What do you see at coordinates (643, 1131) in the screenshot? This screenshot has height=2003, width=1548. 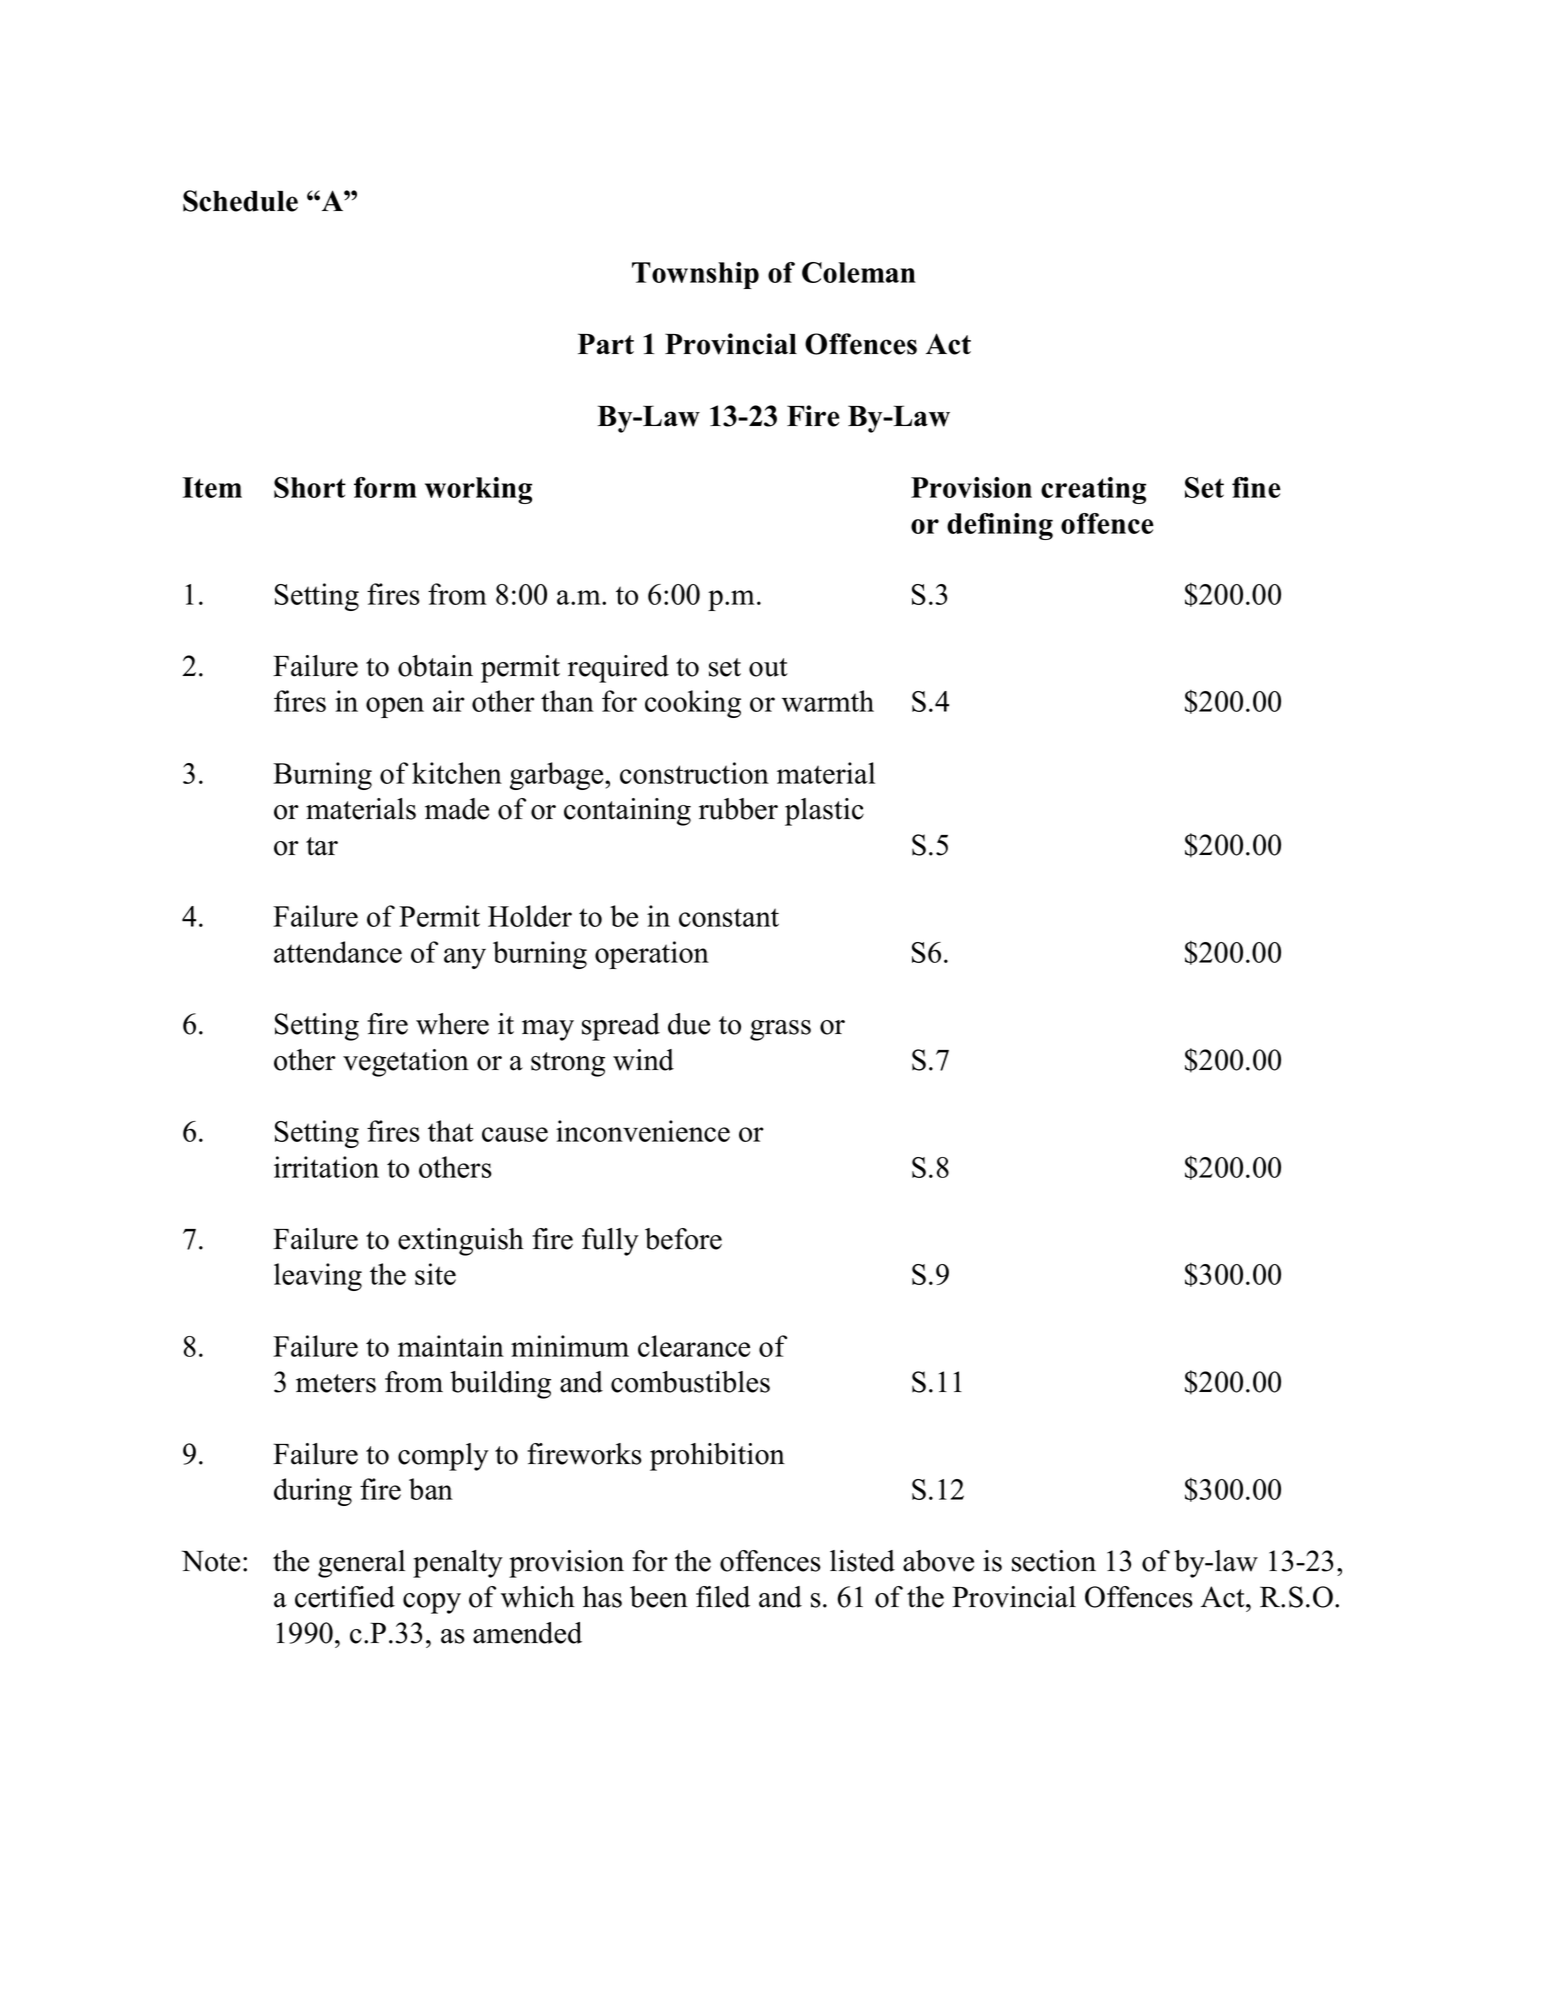 I see `inconvenience` at bounding box center [643, 1131].
